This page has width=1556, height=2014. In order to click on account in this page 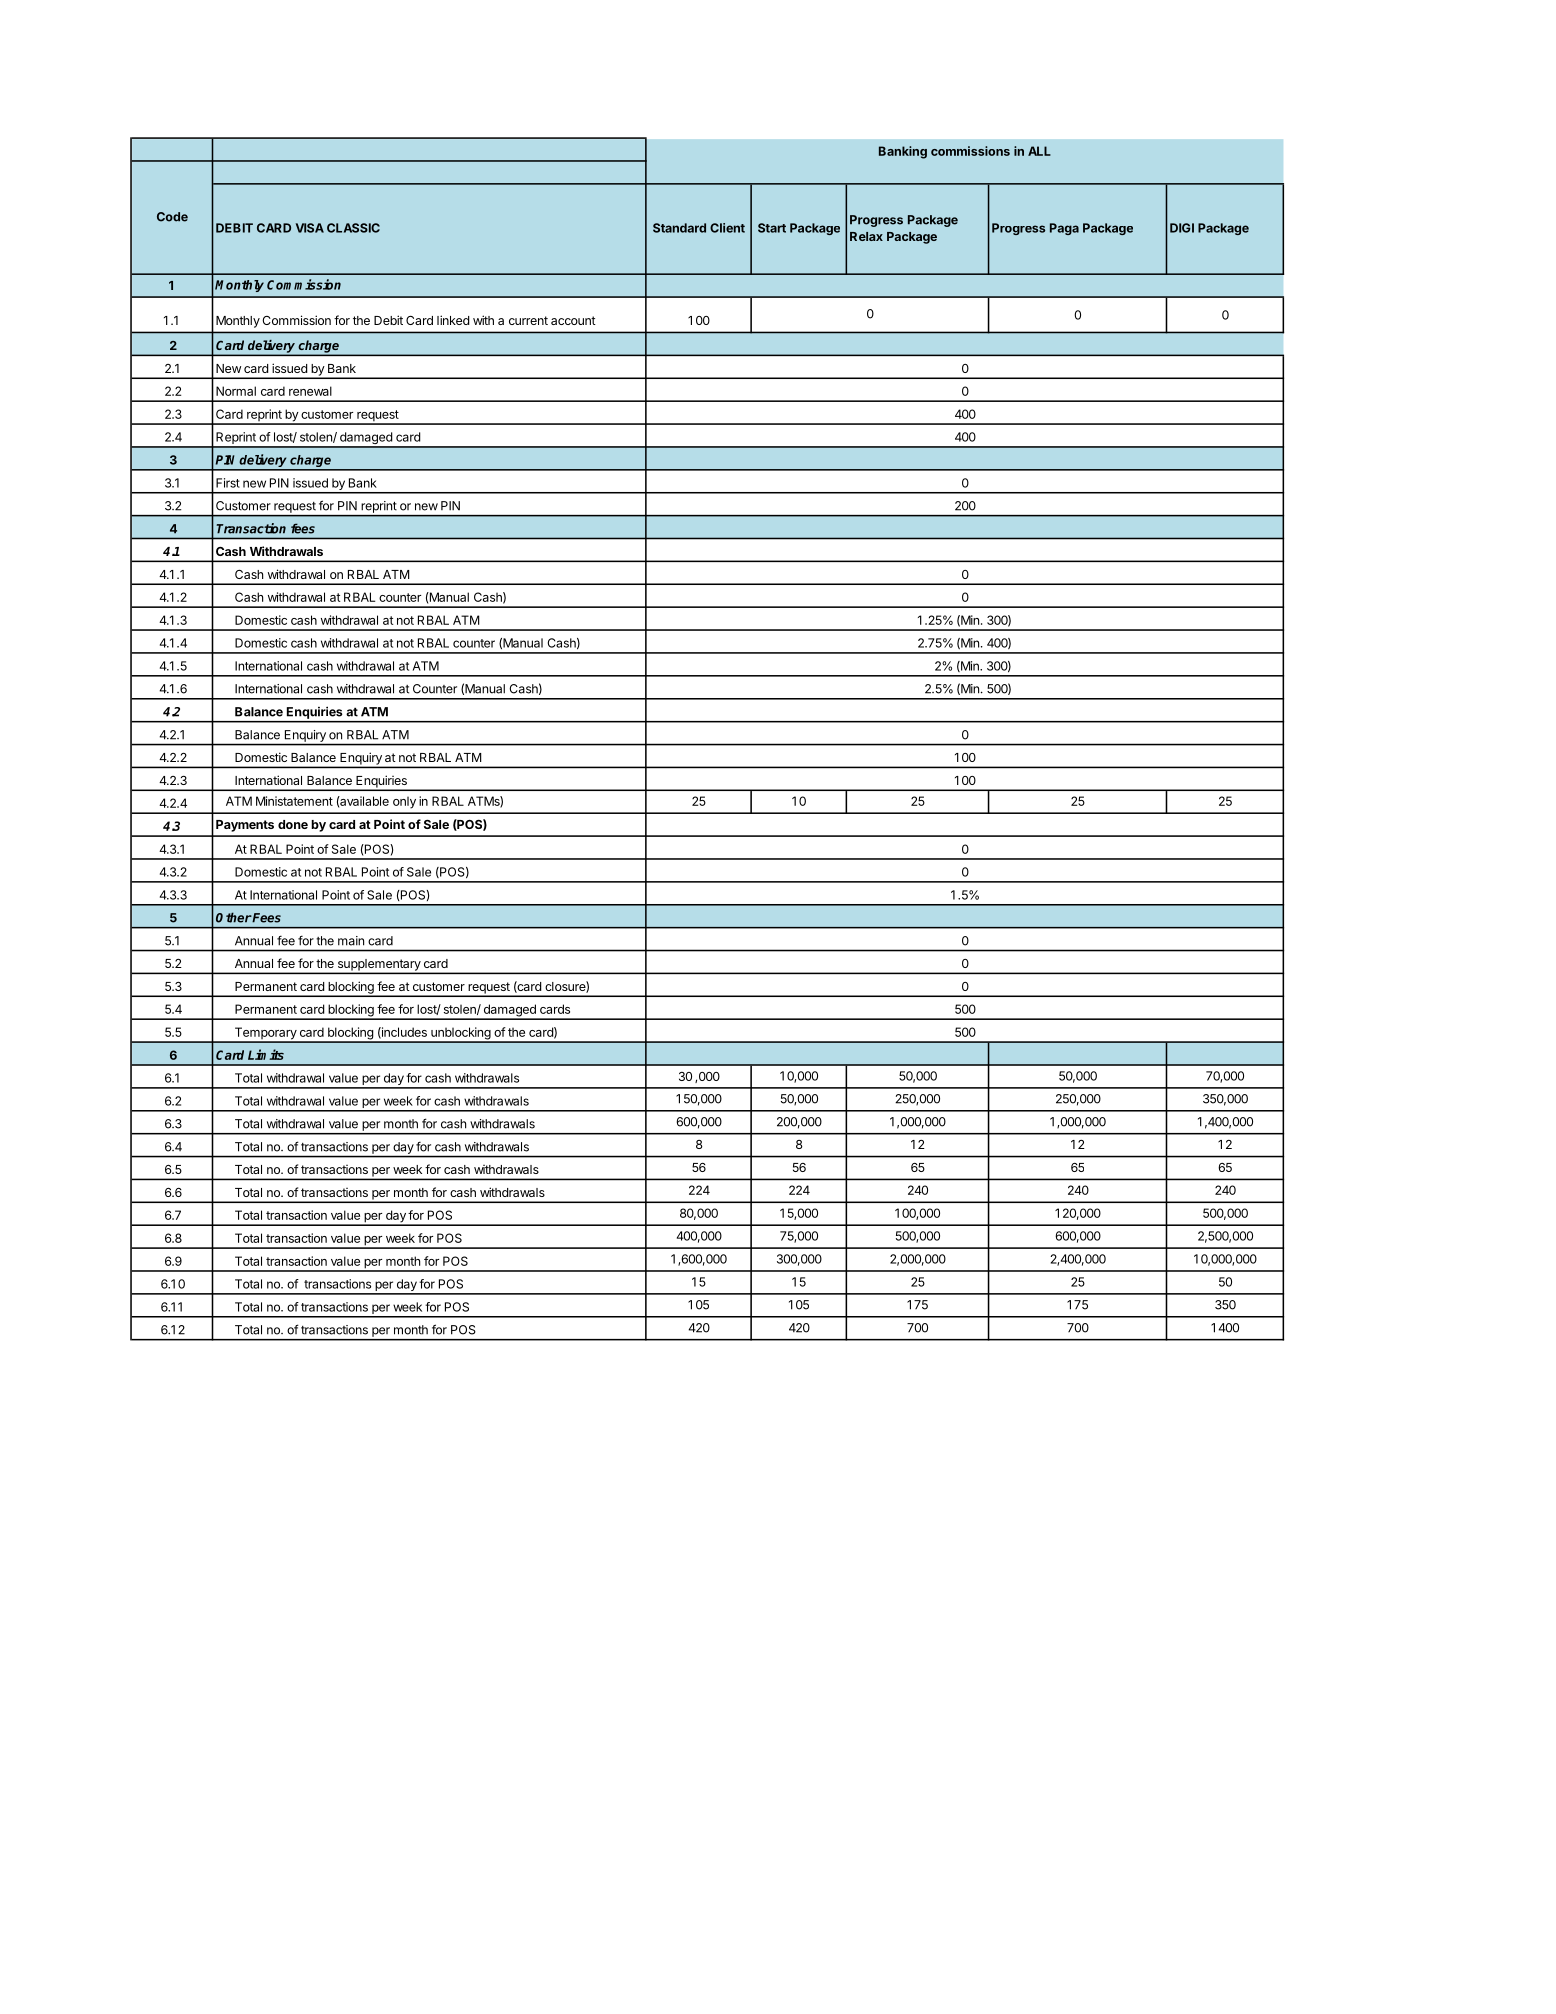, I will do `click(573, 320)`.
